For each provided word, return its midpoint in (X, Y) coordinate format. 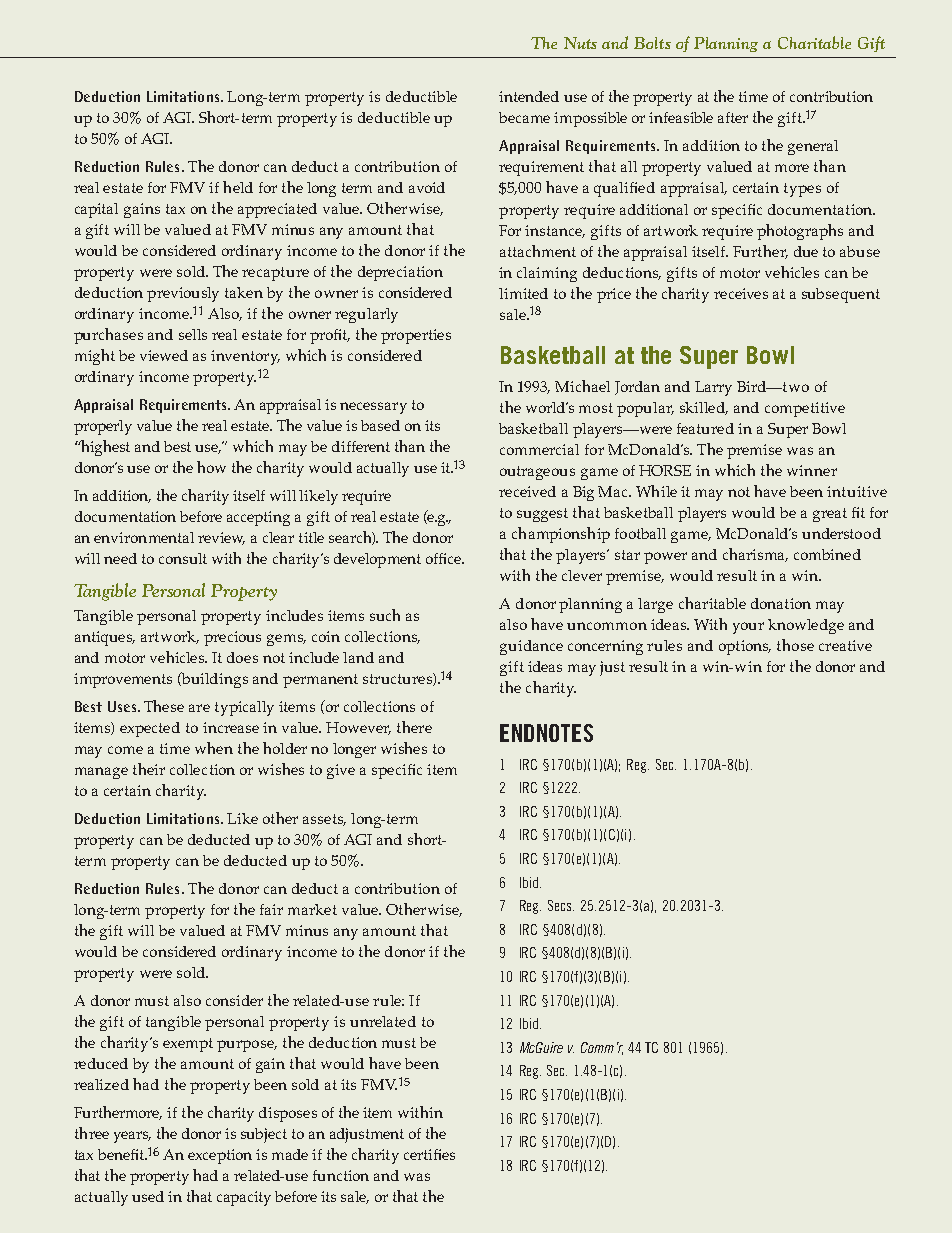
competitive (805, 409)
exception (220, 1156)
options (745, 647)
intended (529, 96)
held (238, 187)
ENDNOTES (546, 733)
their (149, 769)
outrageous (537, 473)
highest (104, 448)
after (733, 117)
